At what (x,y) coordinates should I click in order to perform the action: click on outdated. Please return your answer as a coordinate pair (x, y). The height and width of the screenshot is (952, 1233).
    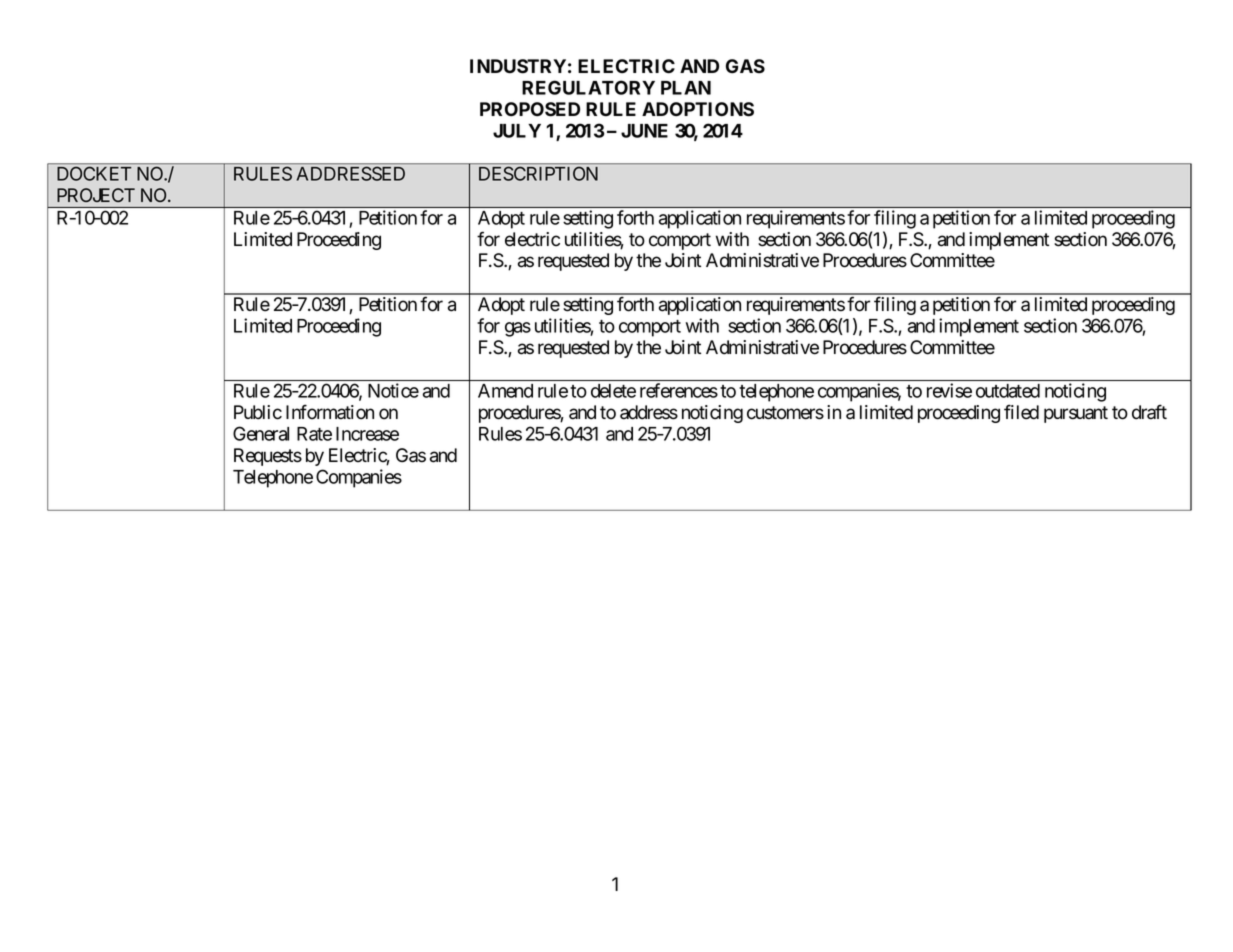
    Looking at the image, I should click on (1008, 391).
